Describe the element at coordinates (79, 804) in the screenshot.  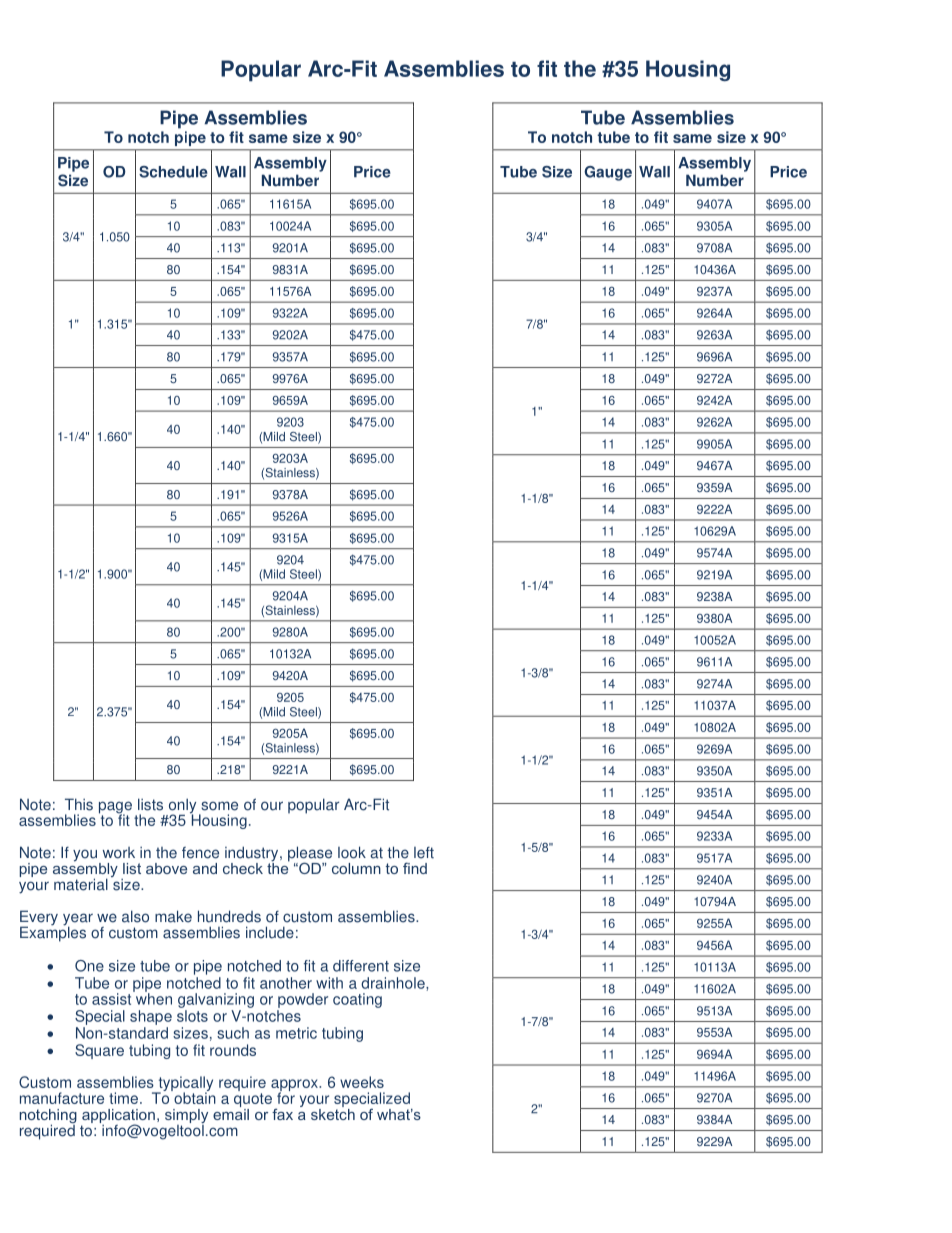
I see `This` at that location.
